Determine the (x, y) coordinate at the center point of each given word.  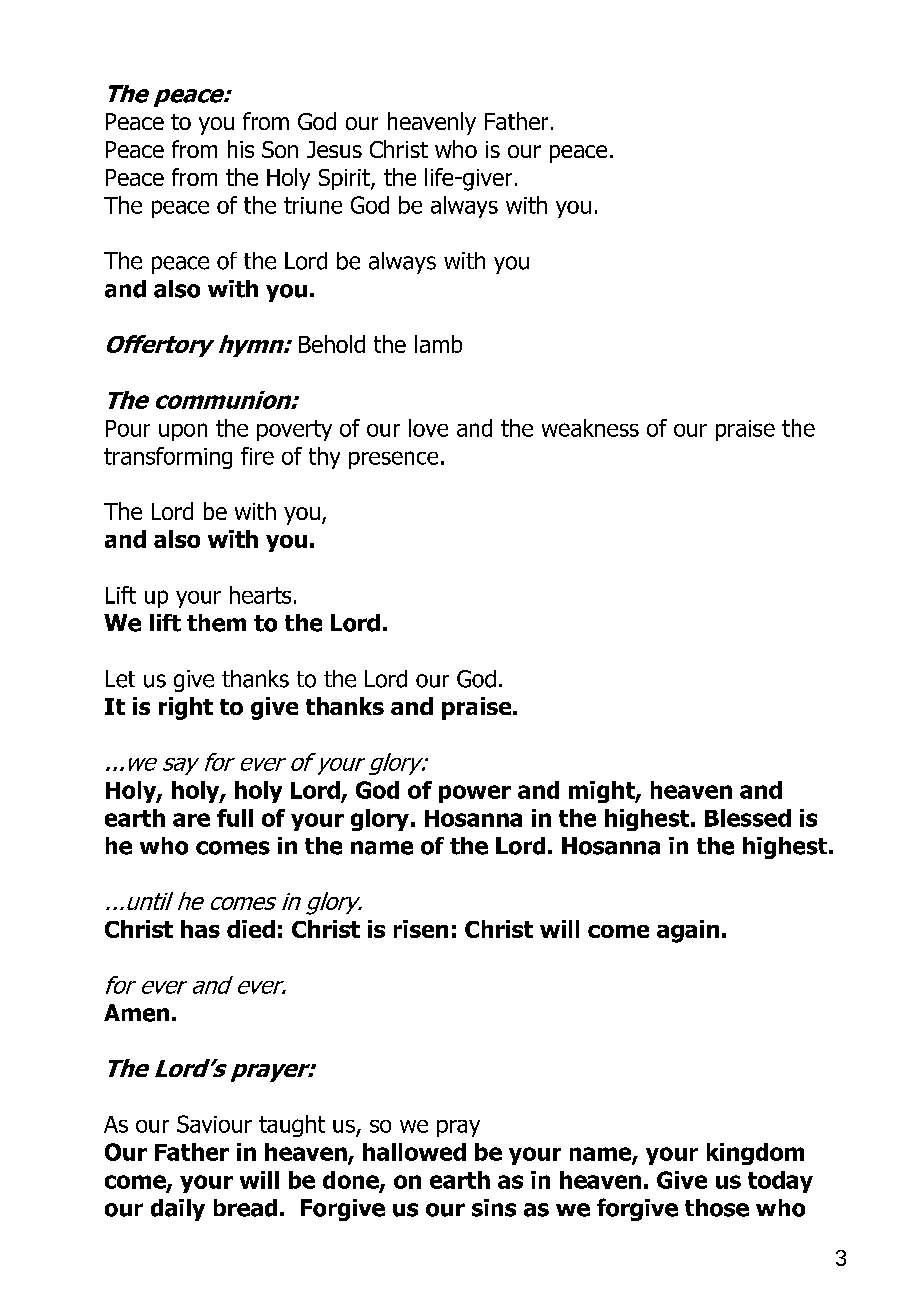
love (428, 428)
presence (393, 460)
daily (178, 1210)
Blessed (748, 818)
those (717, 1208)
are (191, 820)
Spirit (345, 179)
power (475, 794)
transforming (168, 458)
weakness (590, 428)
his (241, 149)
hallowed (414, 1152)
